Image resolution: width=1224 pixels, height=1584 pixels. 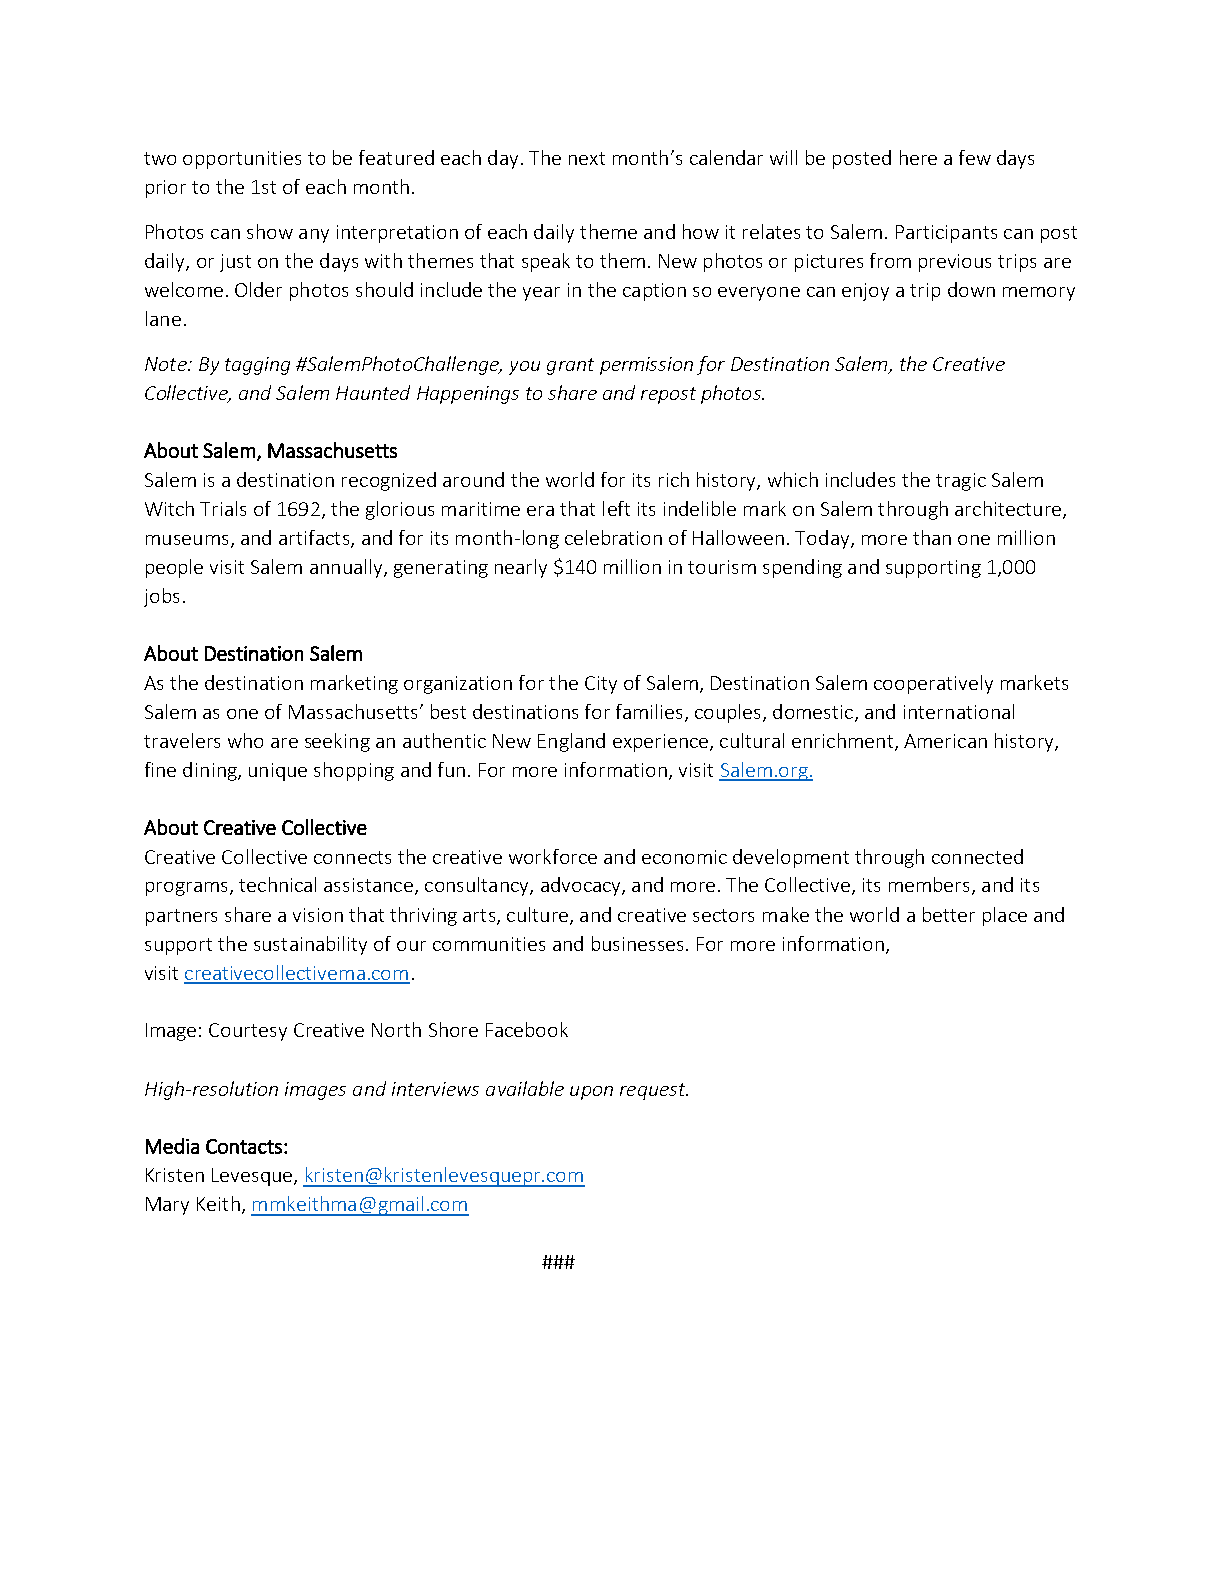 I want to click on cooperatively, so click(x=933, y=684).
